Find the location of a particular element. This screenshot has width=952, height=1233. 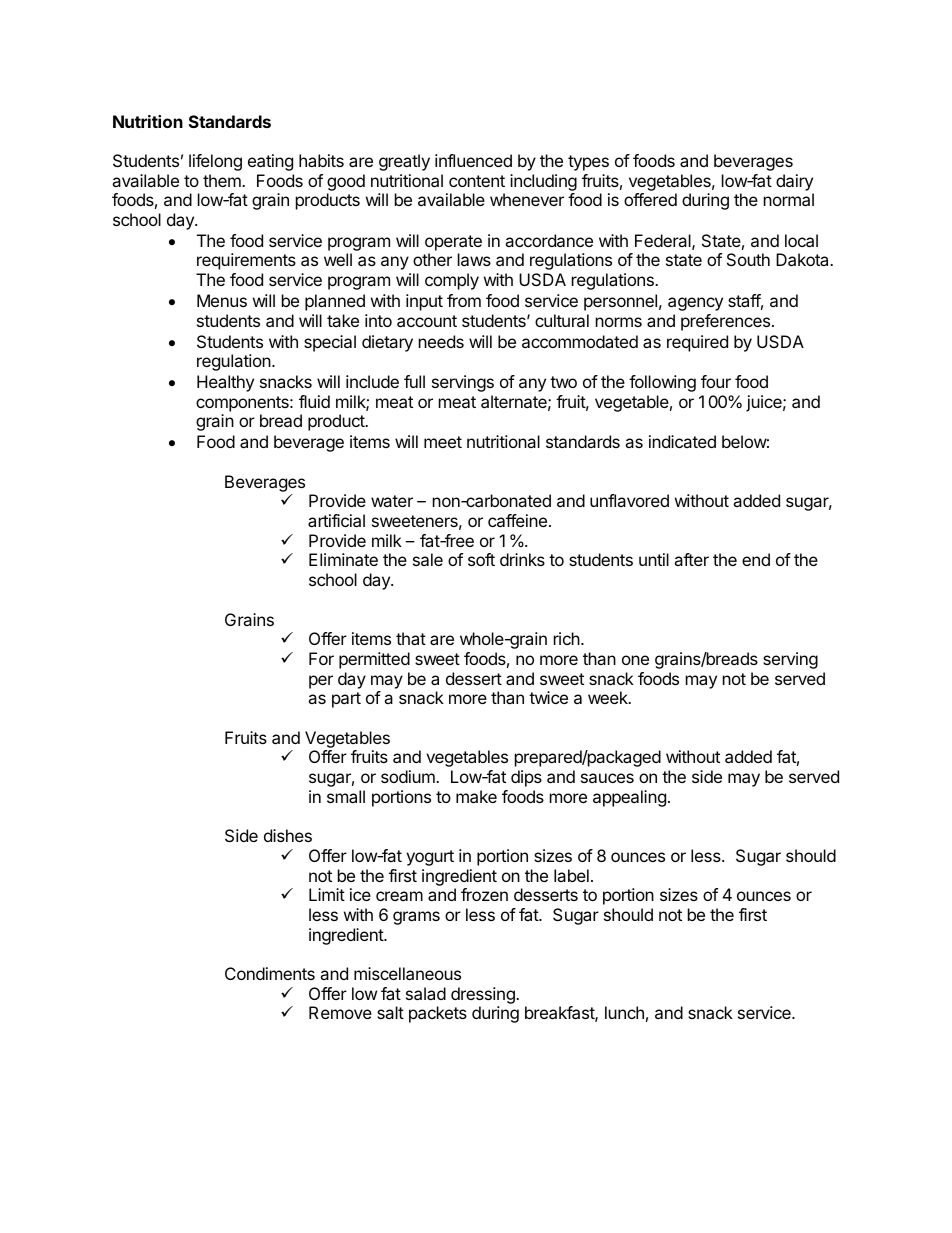

fluid is located at coordinates (314, 401).
